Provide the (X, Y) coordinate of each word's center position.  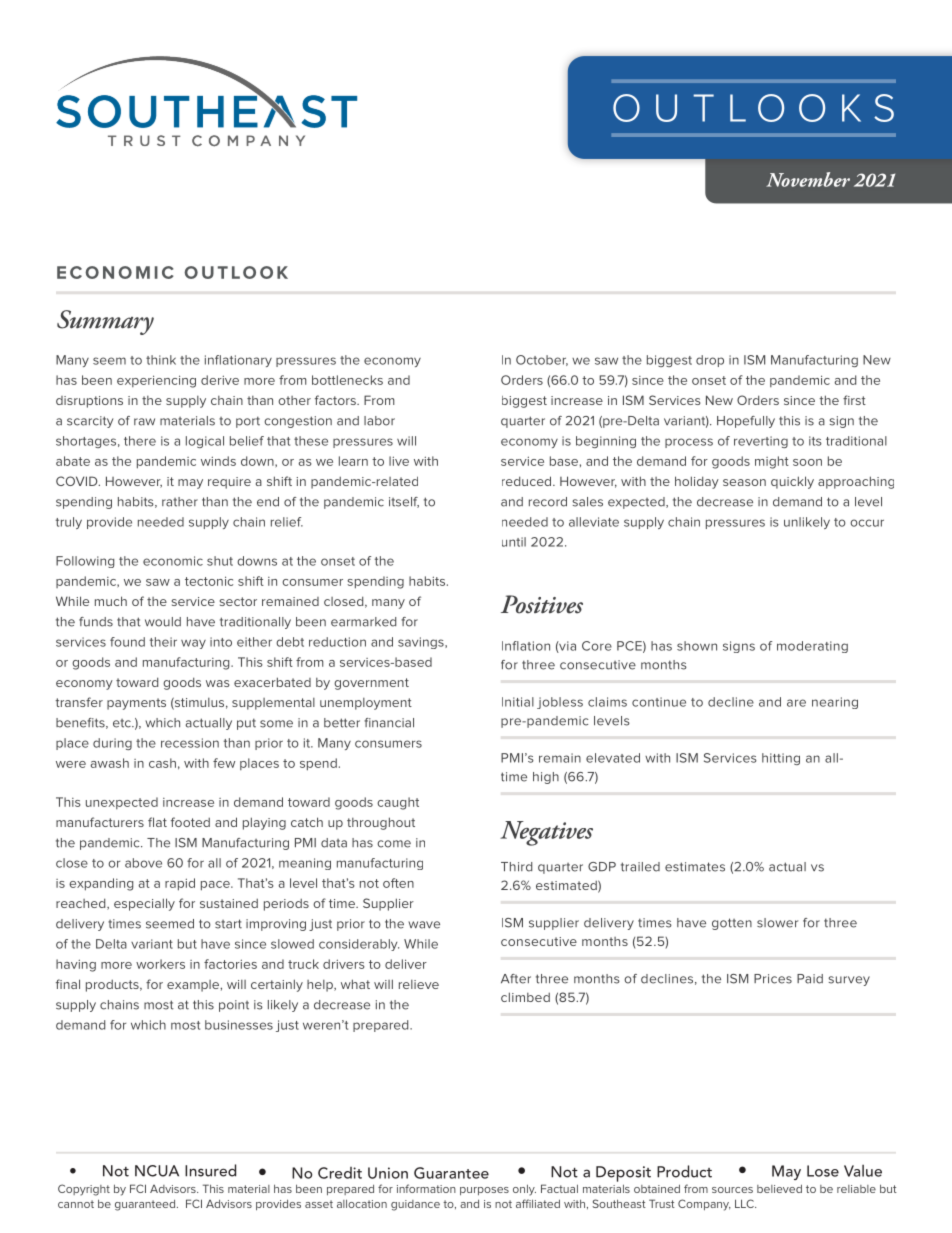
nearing (835, 703)
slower (777, 923)
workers (160, 964)
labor (379, 421)
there (140, 441)
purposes (484, 1191)
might (772, 462)
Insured (210, 1170)
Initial (518, 702)
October (542, 360)
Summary (105, 322)
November (808, 179)
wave (424, 925)
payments (136, 704)
